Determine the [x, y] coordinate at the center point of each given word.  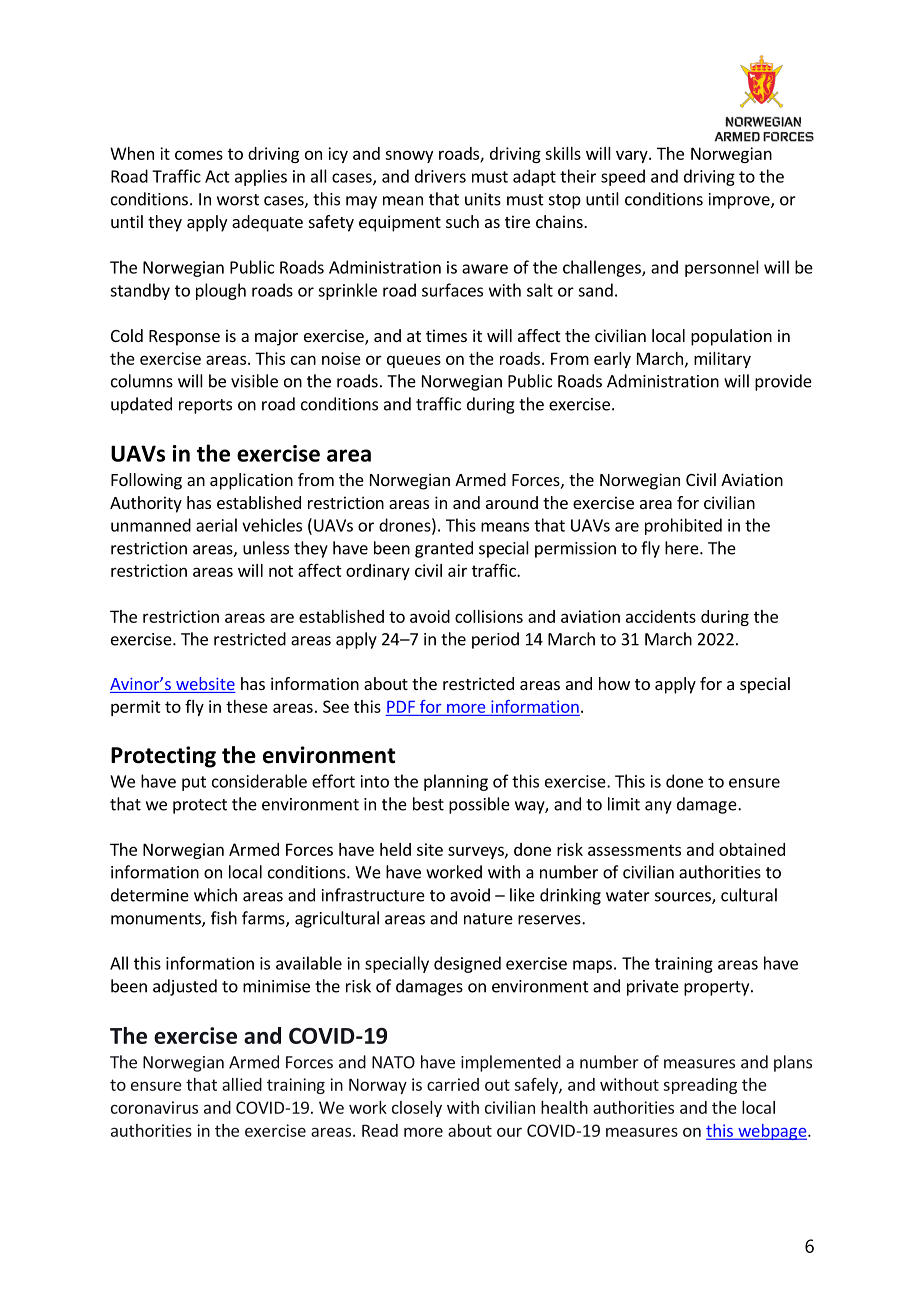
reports [205, 406]
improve [740, 201]
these [247, 706]
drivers [440, 176]
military [722, 360]
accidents [661, 616]
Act [217, 176]
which [215, 895]
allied [242, 1084]
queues [414, 361]
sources [684, 898]
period [495, 640]
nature [488, 919]
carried [453, 1084]
